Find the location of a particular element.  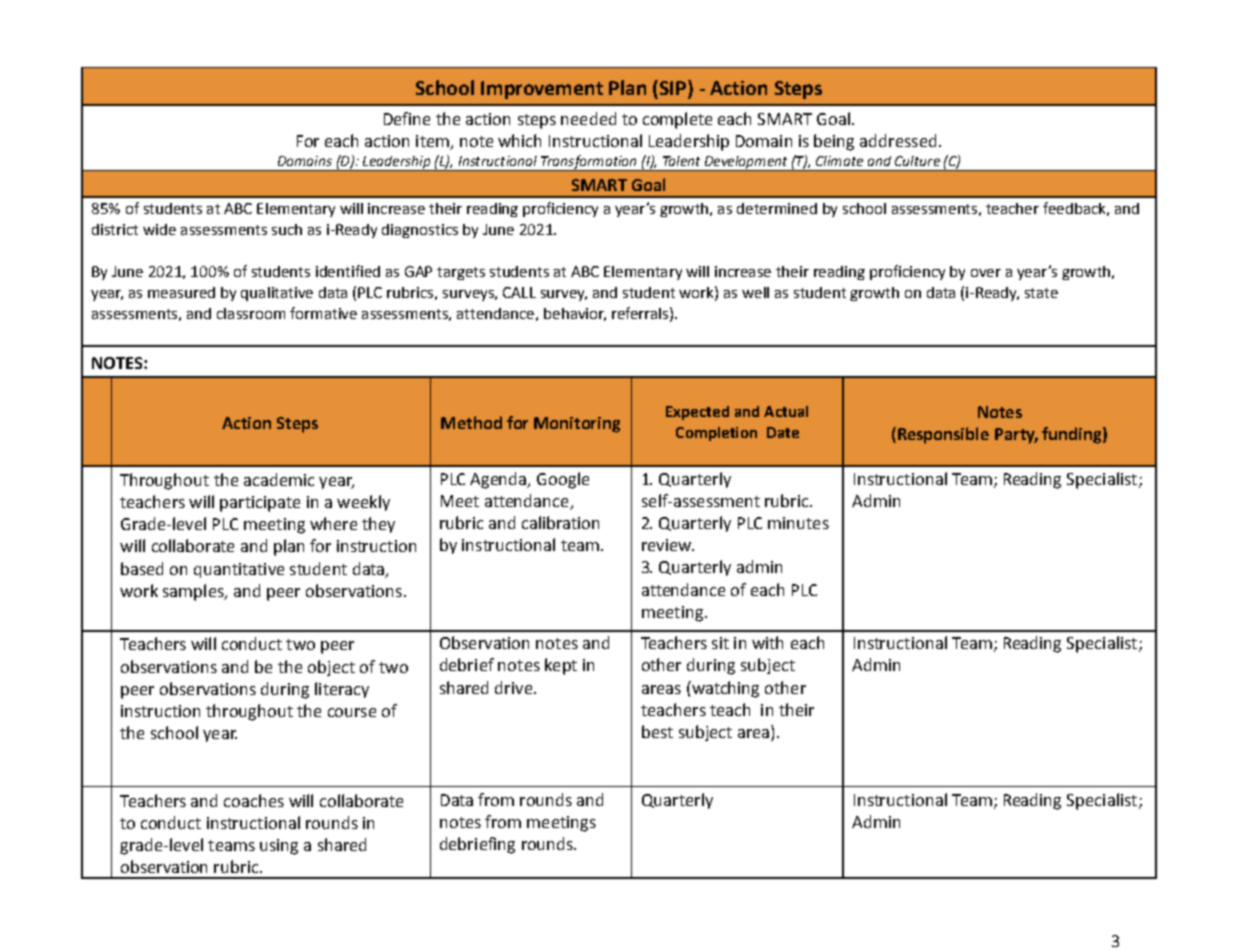

needed is located at coordinates (588, 118).
